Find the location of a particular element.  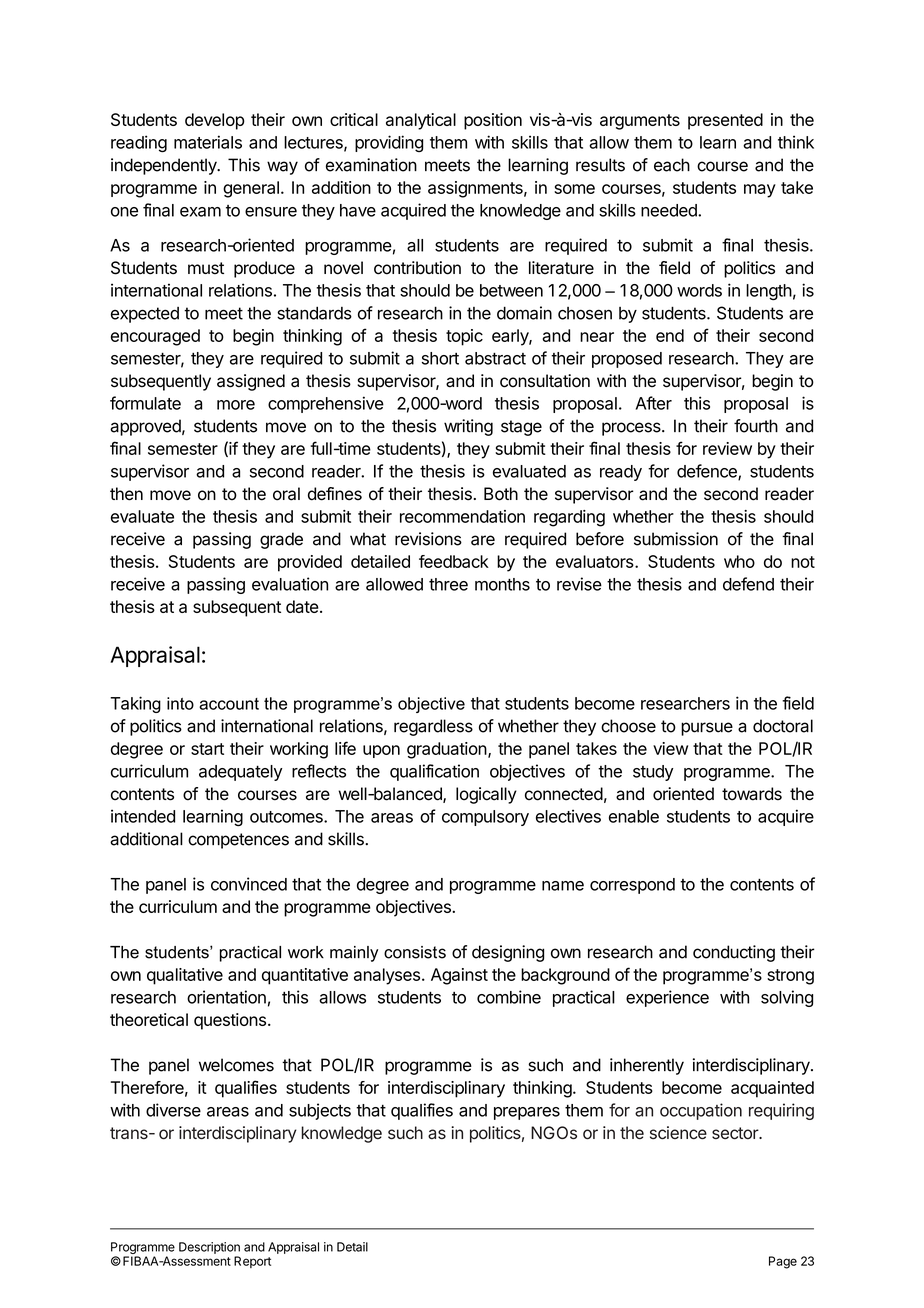

position is located at coordinates (493, 121).
